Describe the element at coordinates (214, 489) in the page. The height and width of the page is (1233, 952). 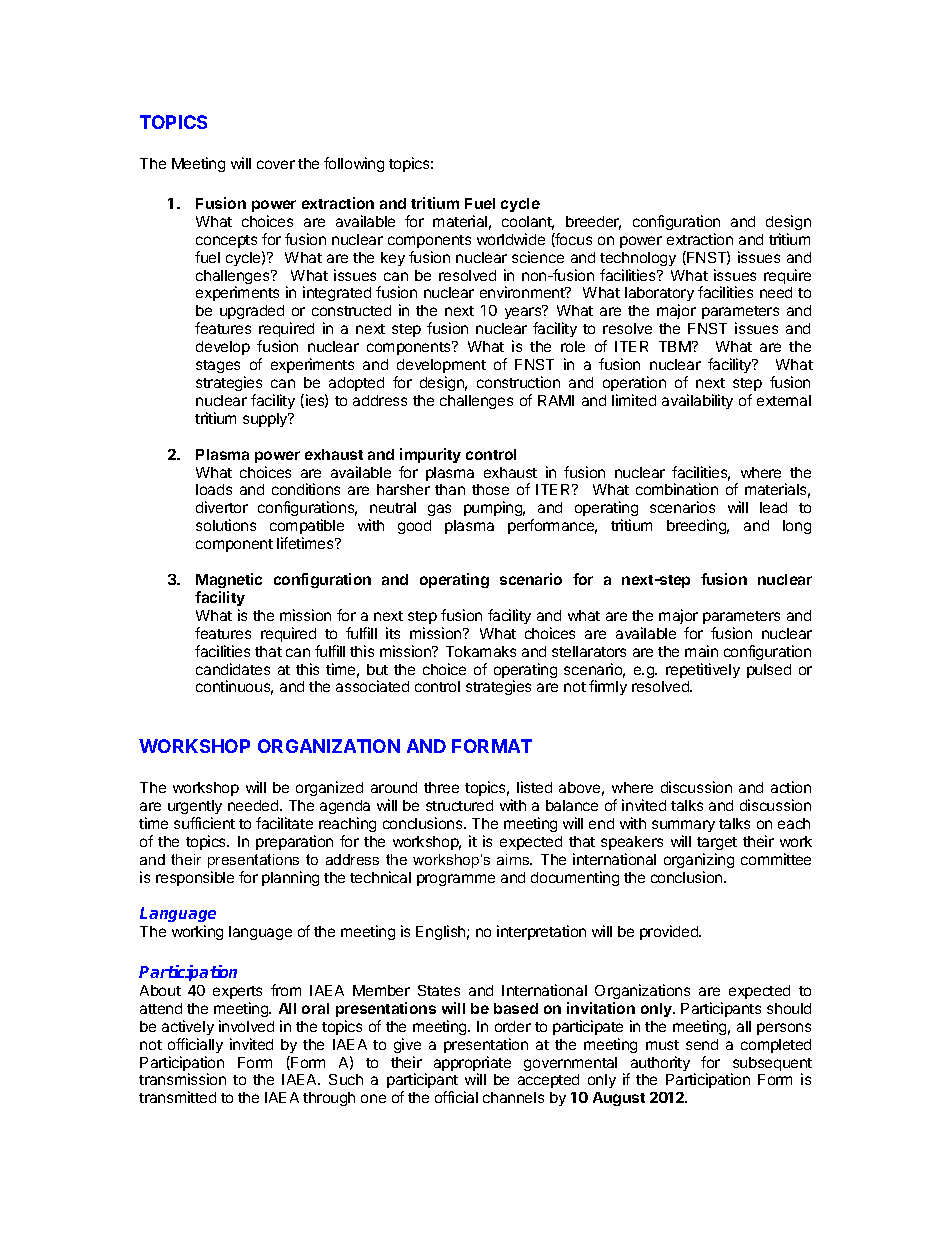
I see `loads` at that location.
